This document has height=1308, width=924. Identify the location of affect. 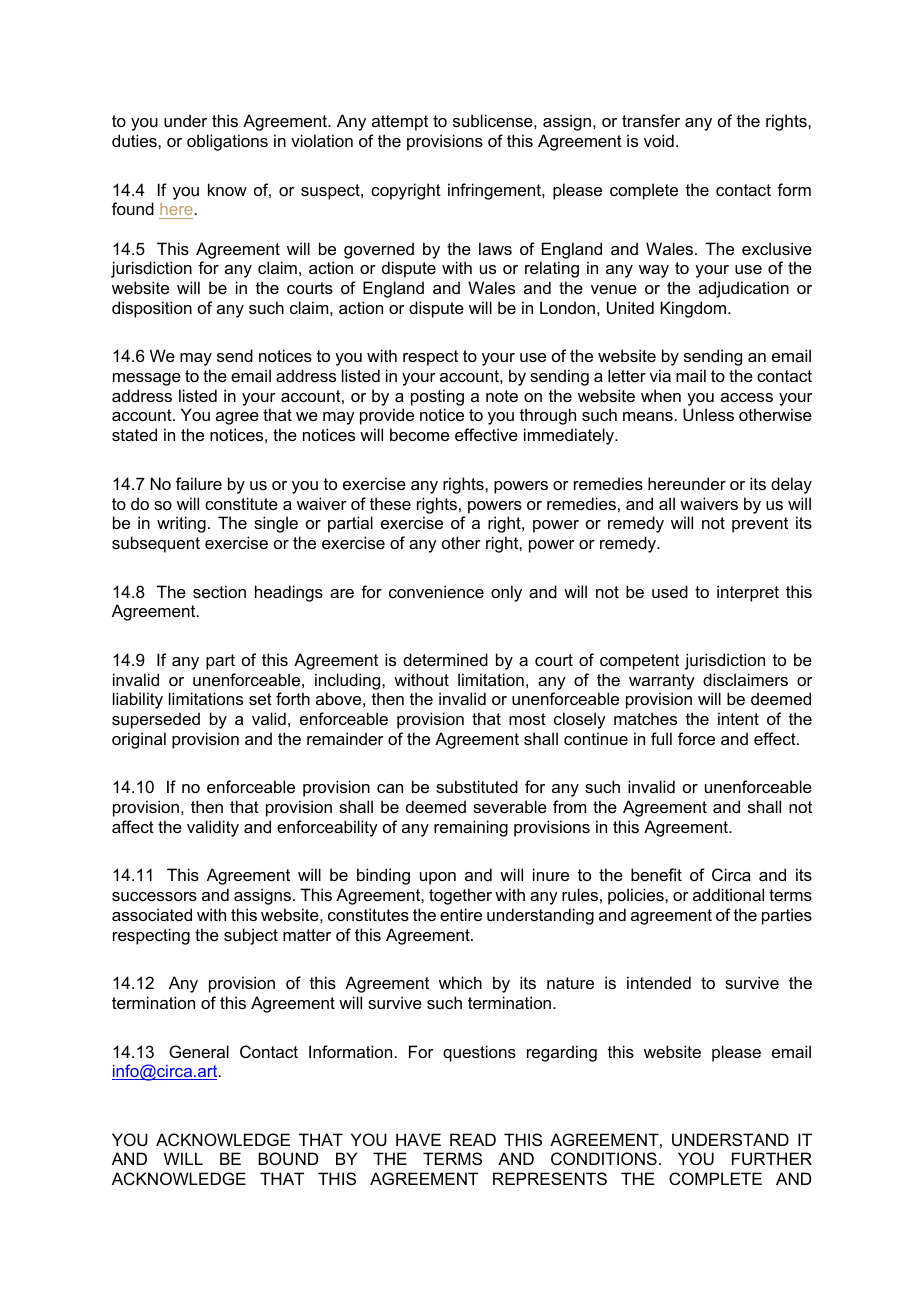
(133, 826).
